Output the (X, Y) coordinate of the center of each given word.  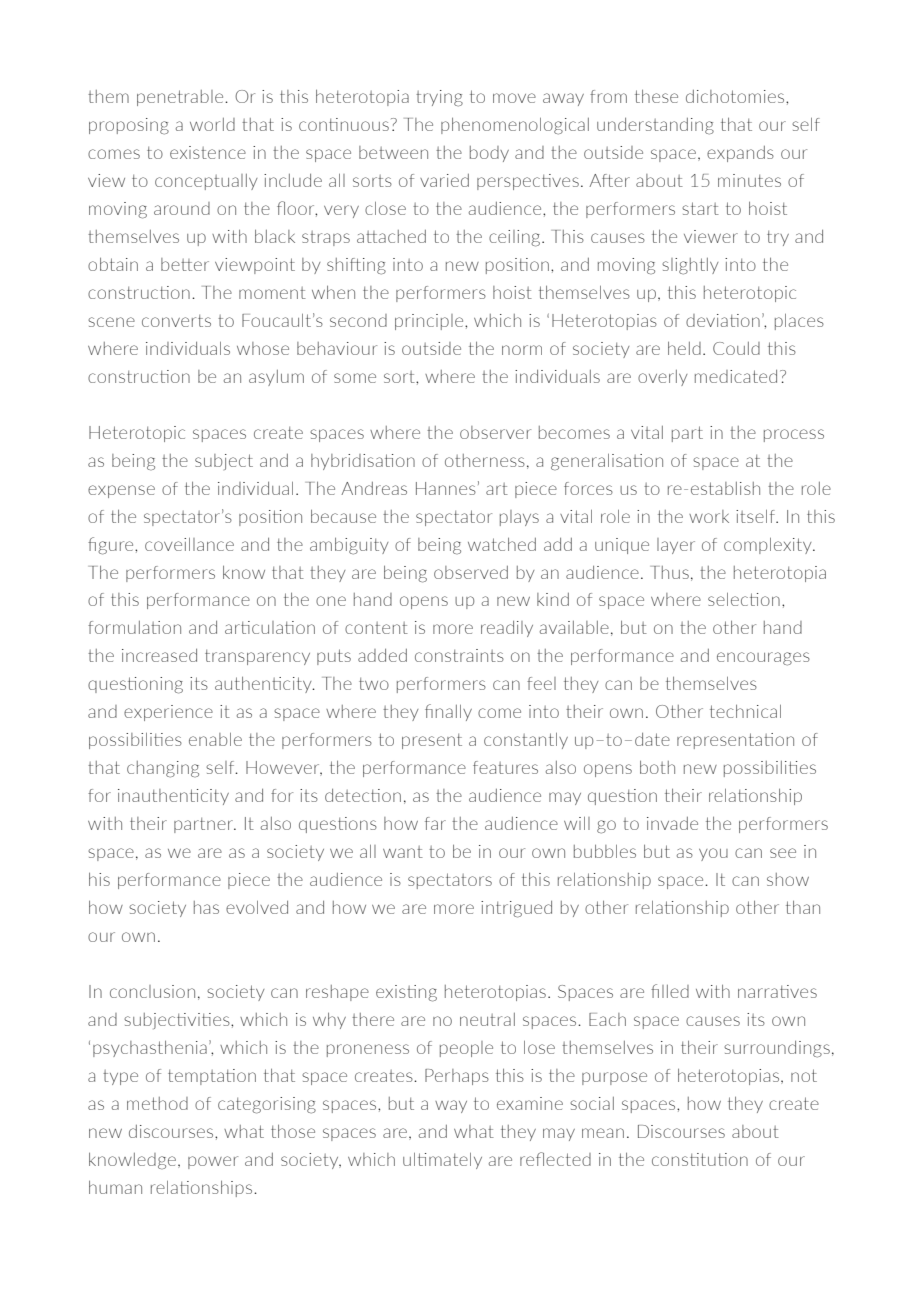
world (212, 124)
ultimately (442, 1161)
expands (740, 154)
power (213, 1162)
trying (439, 98)
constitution (700, 1159)
